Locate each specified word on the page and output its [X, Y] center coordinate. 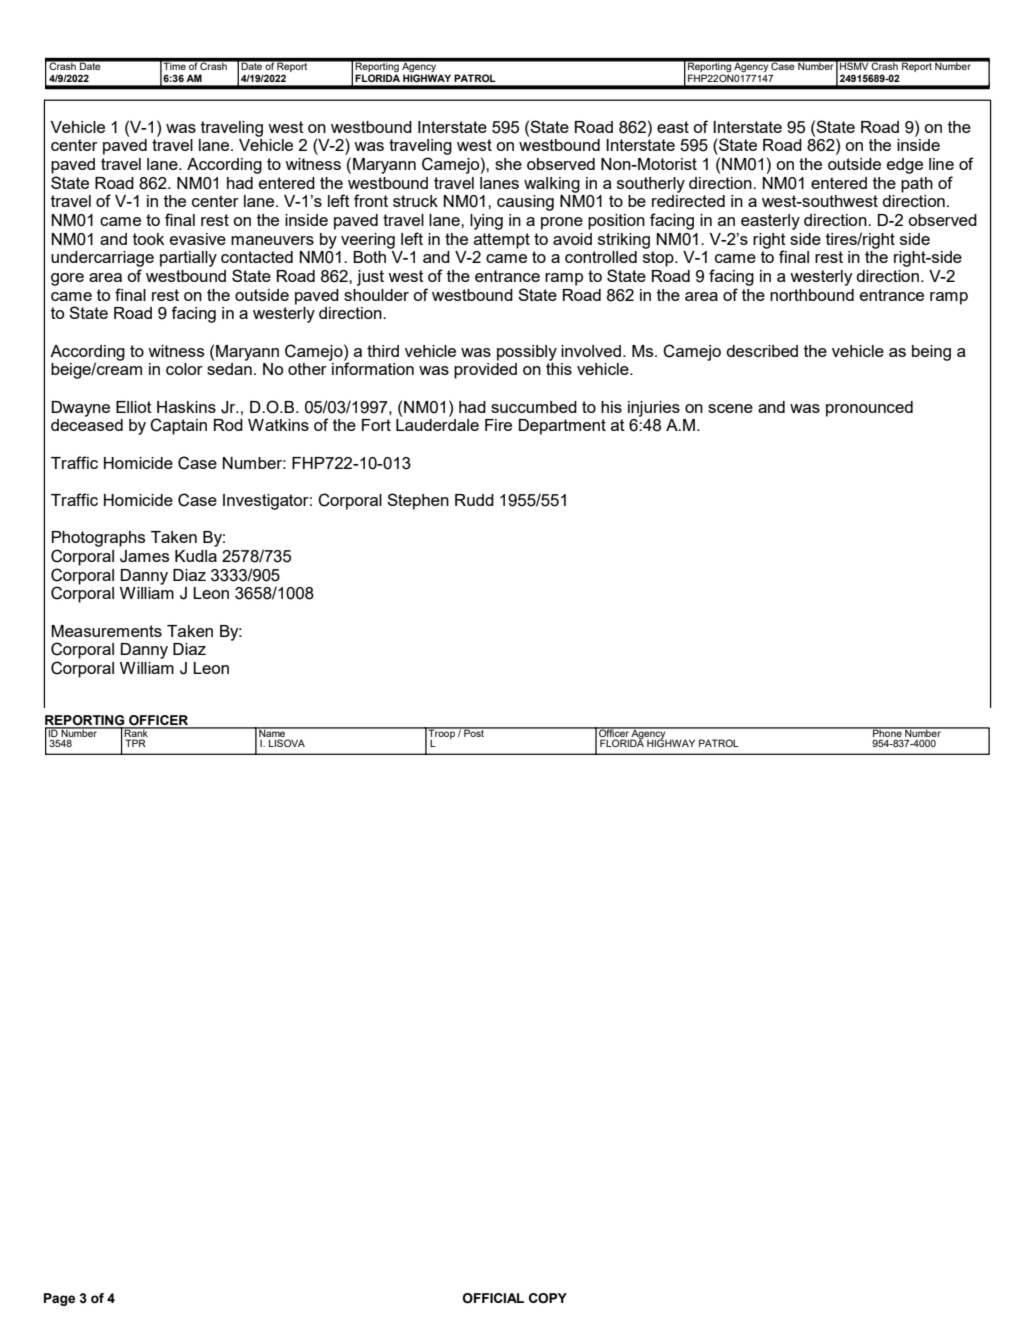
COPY [548, 1298]
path [917, 185]
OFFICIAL [493, 1298]
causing [525, 203]
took [148, 239]
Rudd [474, 500]
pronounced [869, 409]
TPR [135, 743]
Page [59, 1299]
